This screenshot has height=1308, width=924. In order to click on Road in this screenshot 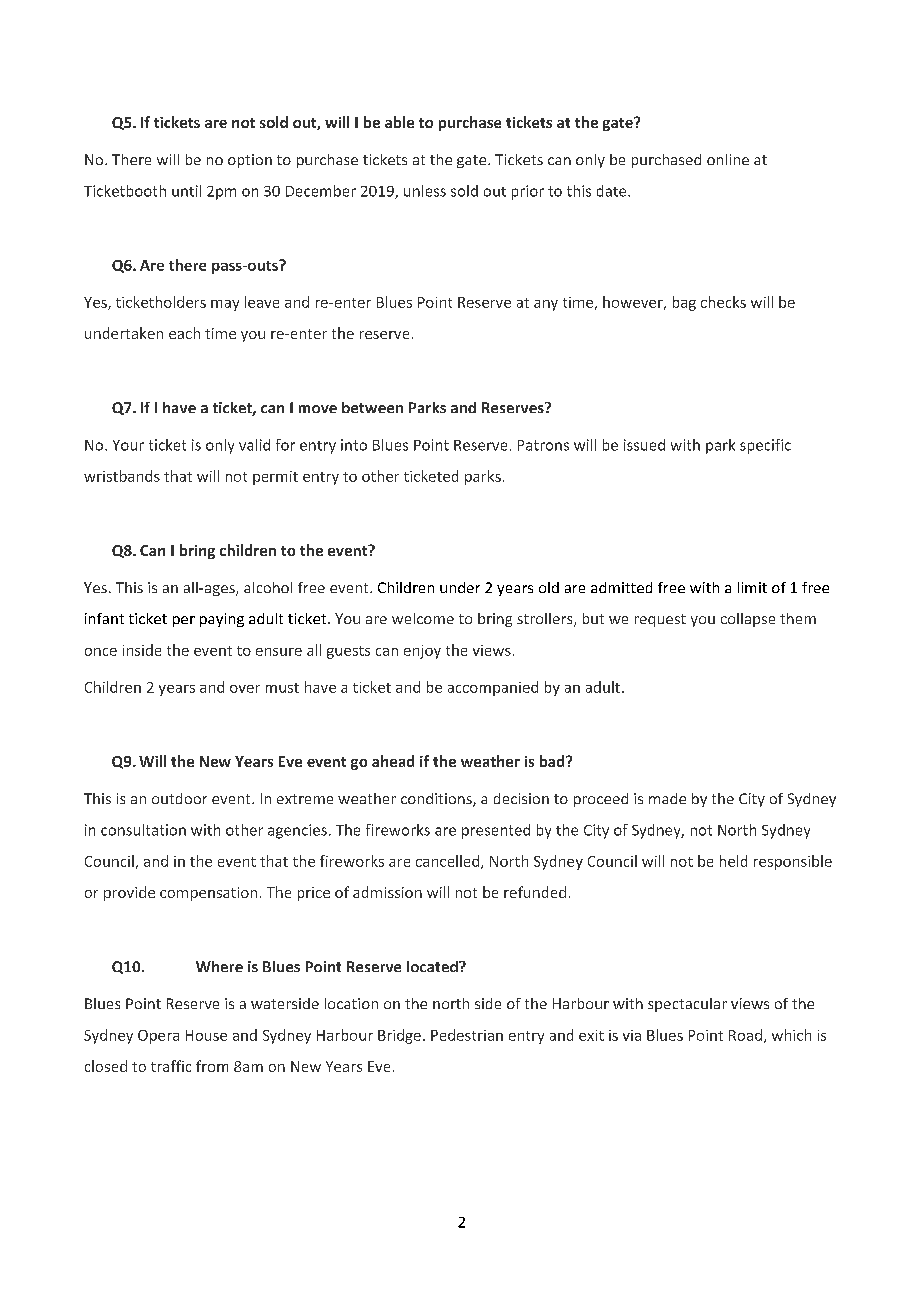, I will do `click(745, 1035)`.
